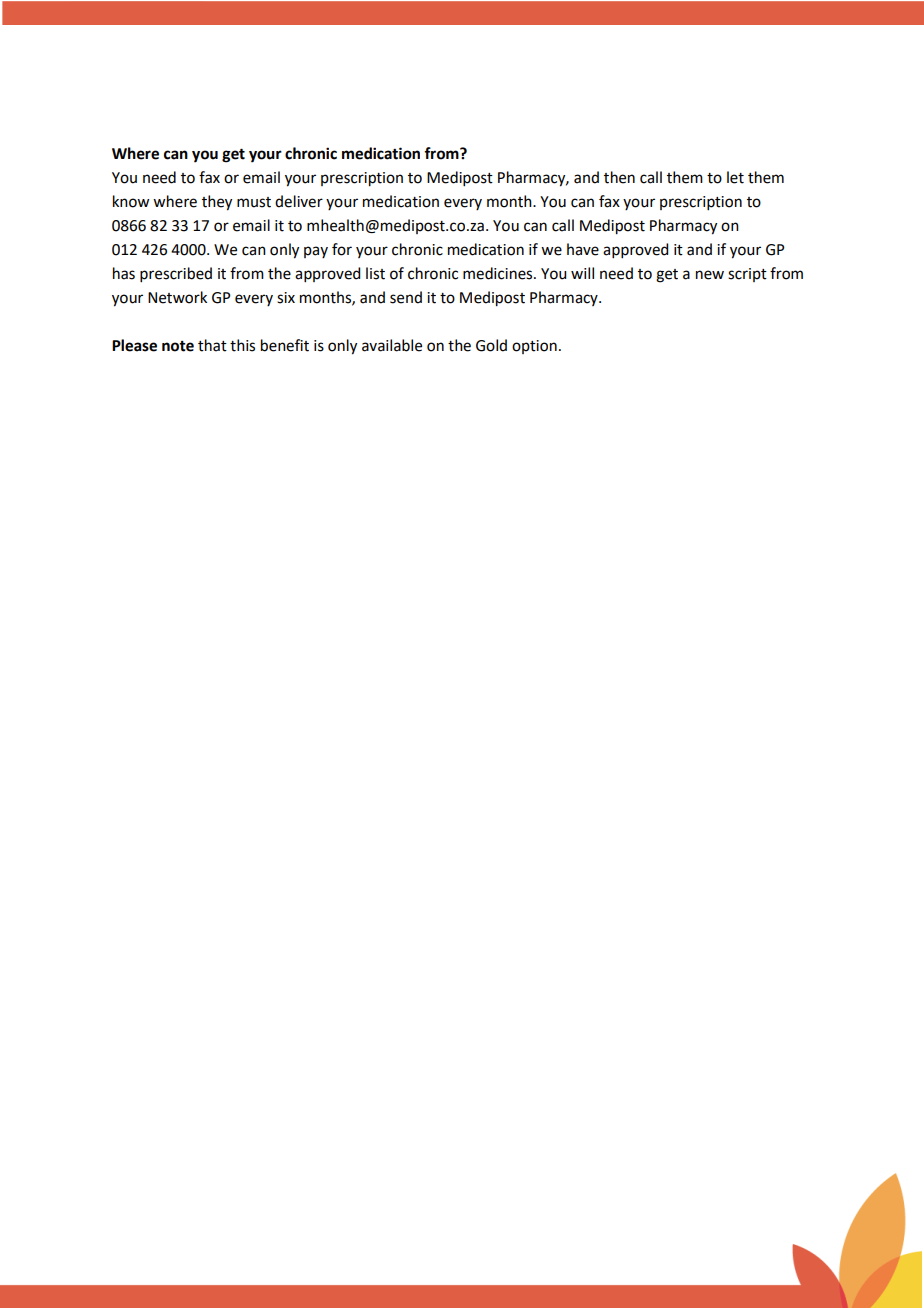 The image size is (924, 1308). I want to click on medicines, so click(499, 273).
